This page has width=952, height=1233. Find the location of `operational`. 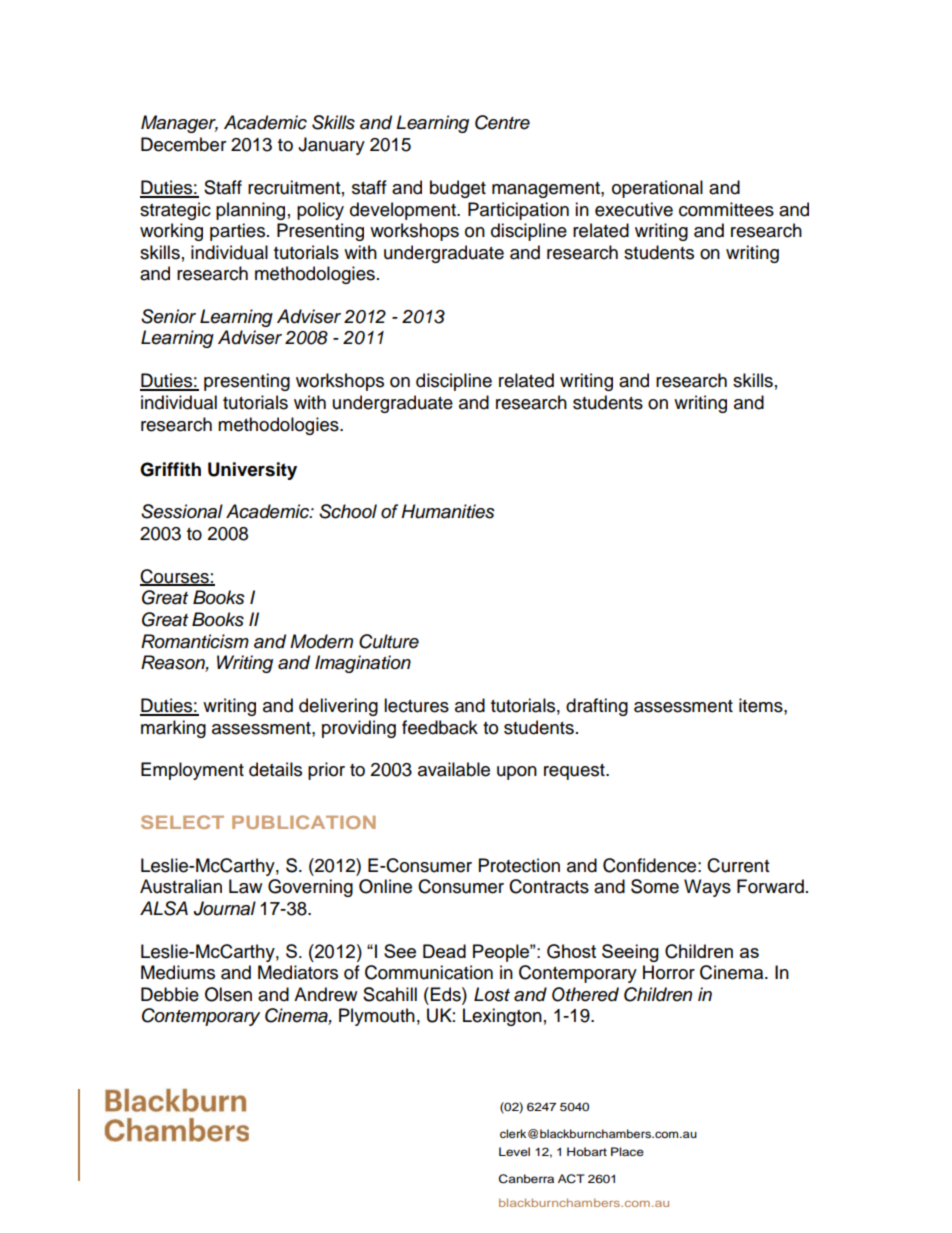

operational is located at coordinates (657, 189).
